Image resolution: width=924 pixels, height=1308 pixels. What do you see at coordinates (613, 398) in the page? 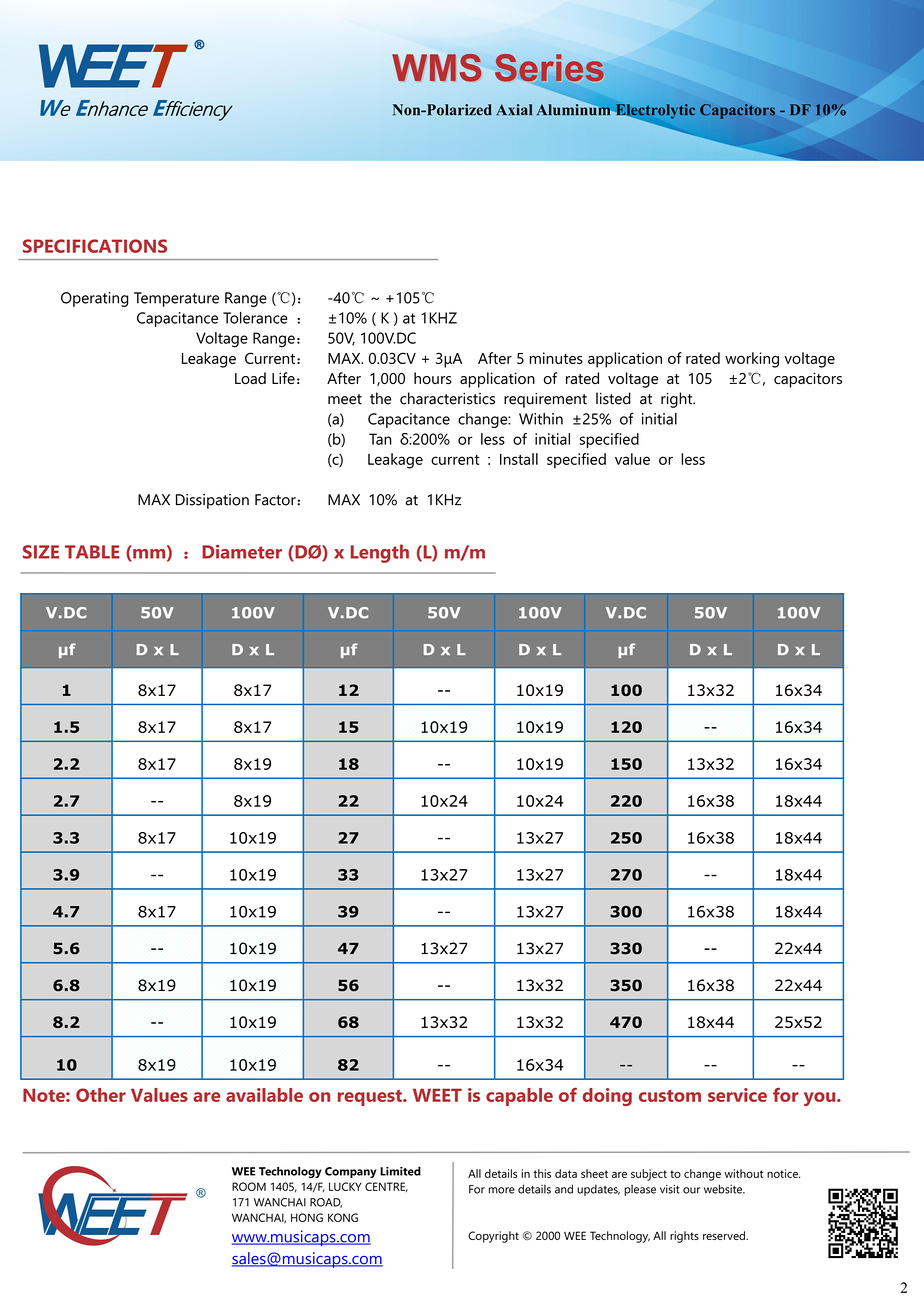
I see `listed` at bounding box center [613, 398].
